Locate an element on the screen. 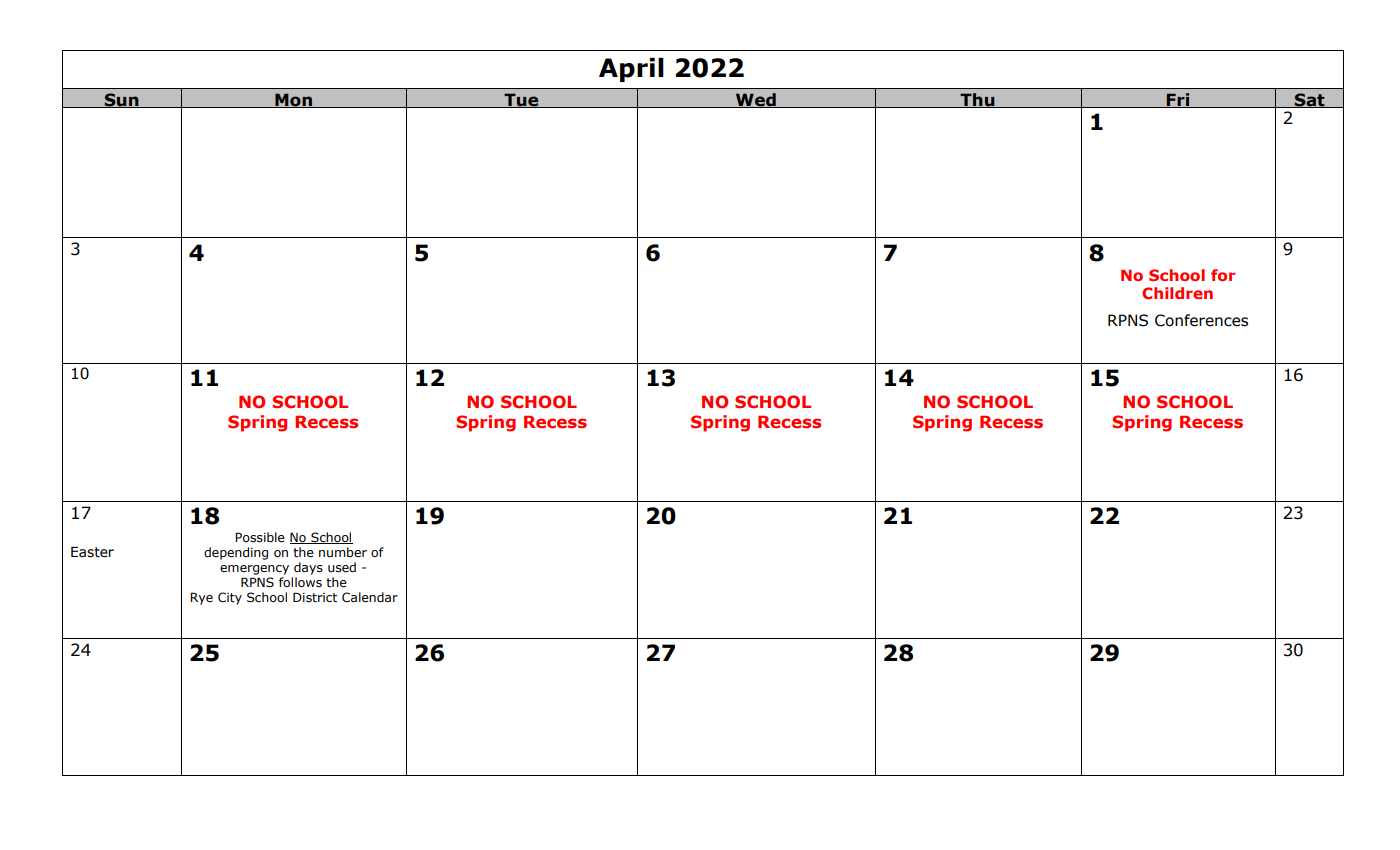 Image resolution: width=1400 pixels, height=850 pixels. Possible is located at coordinates (260, 537).
